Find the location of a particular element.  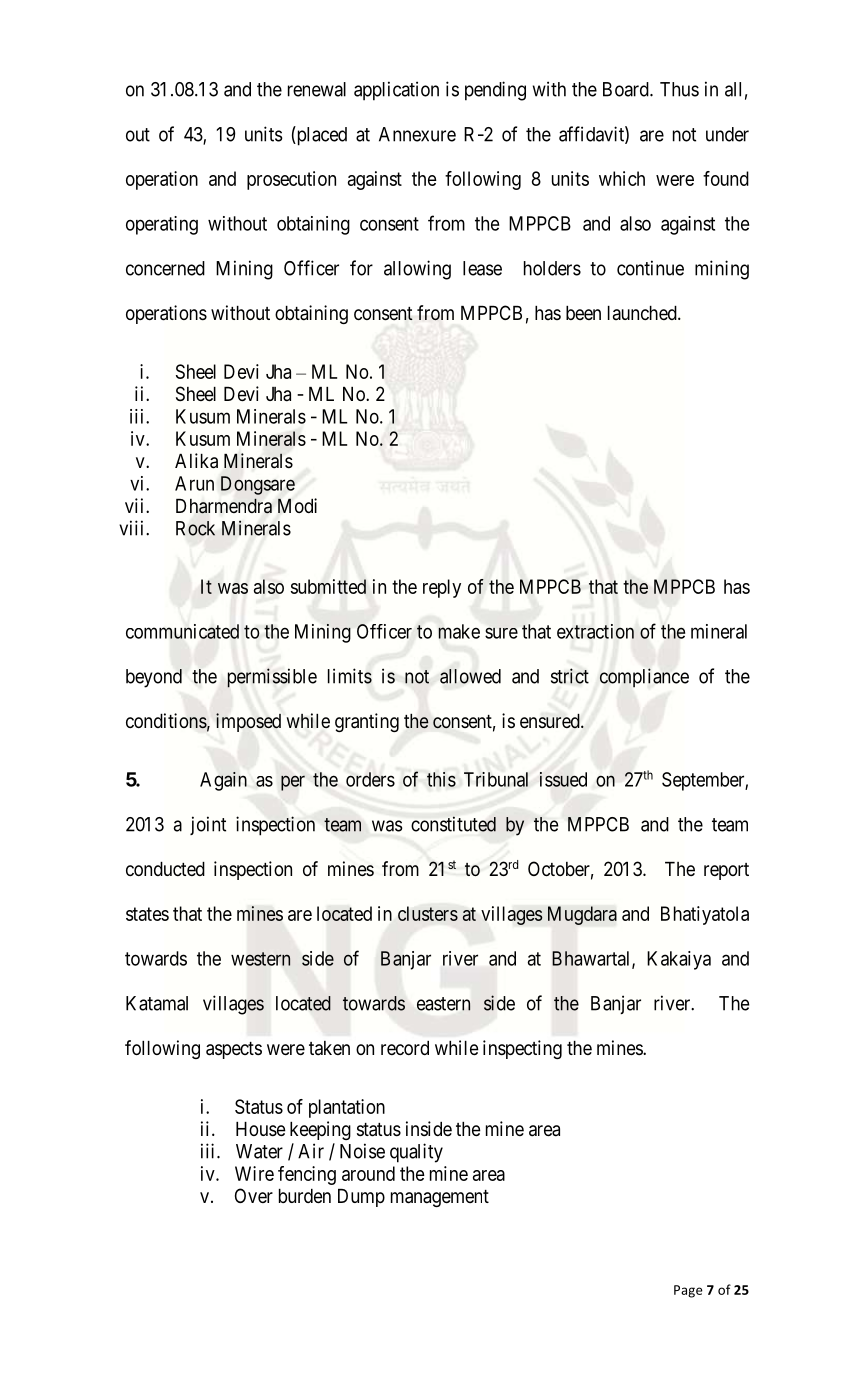

allowed is located at coordinates (470, 676).
